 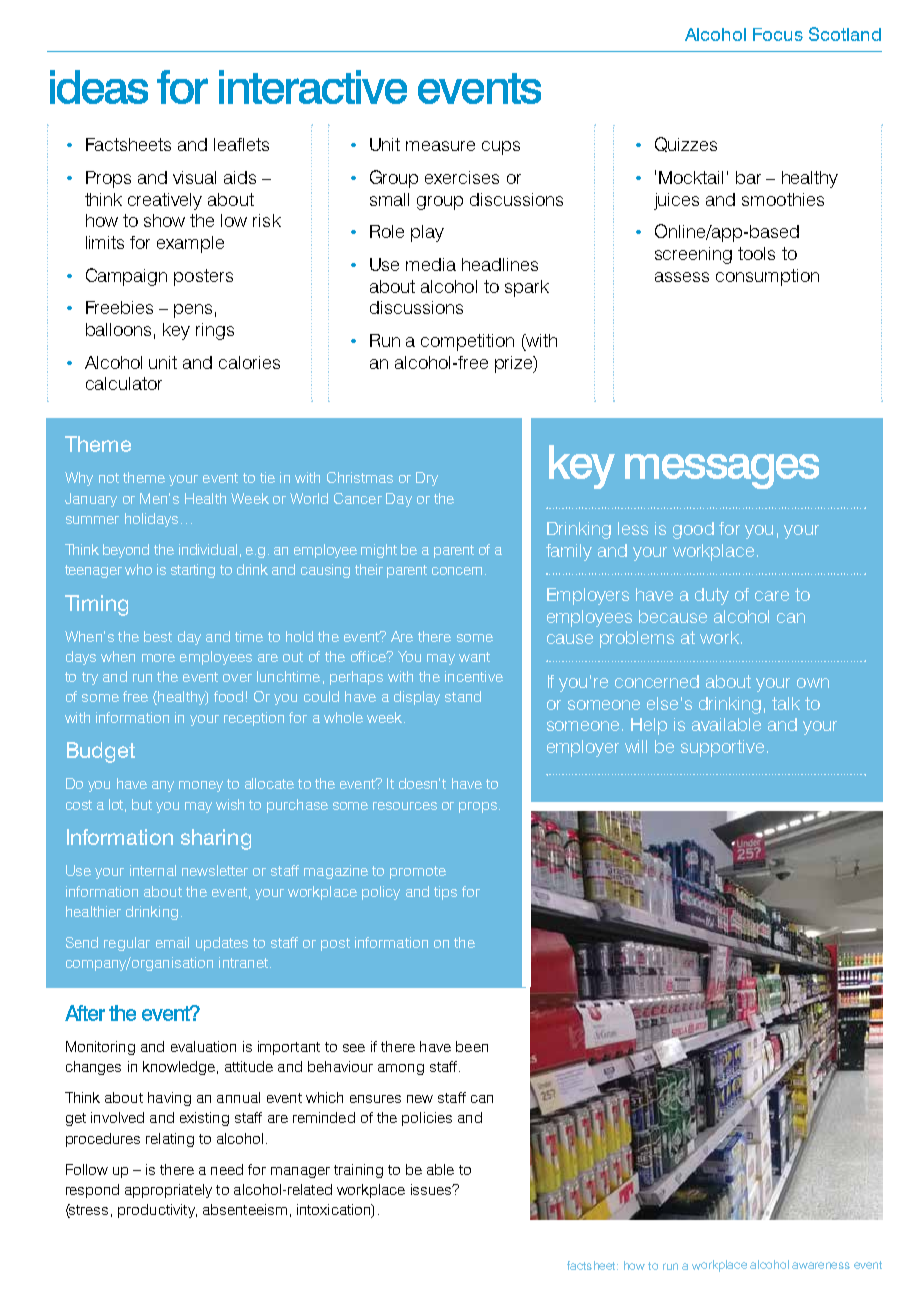 I want to click on Dry, so click(x=427, y=479).
